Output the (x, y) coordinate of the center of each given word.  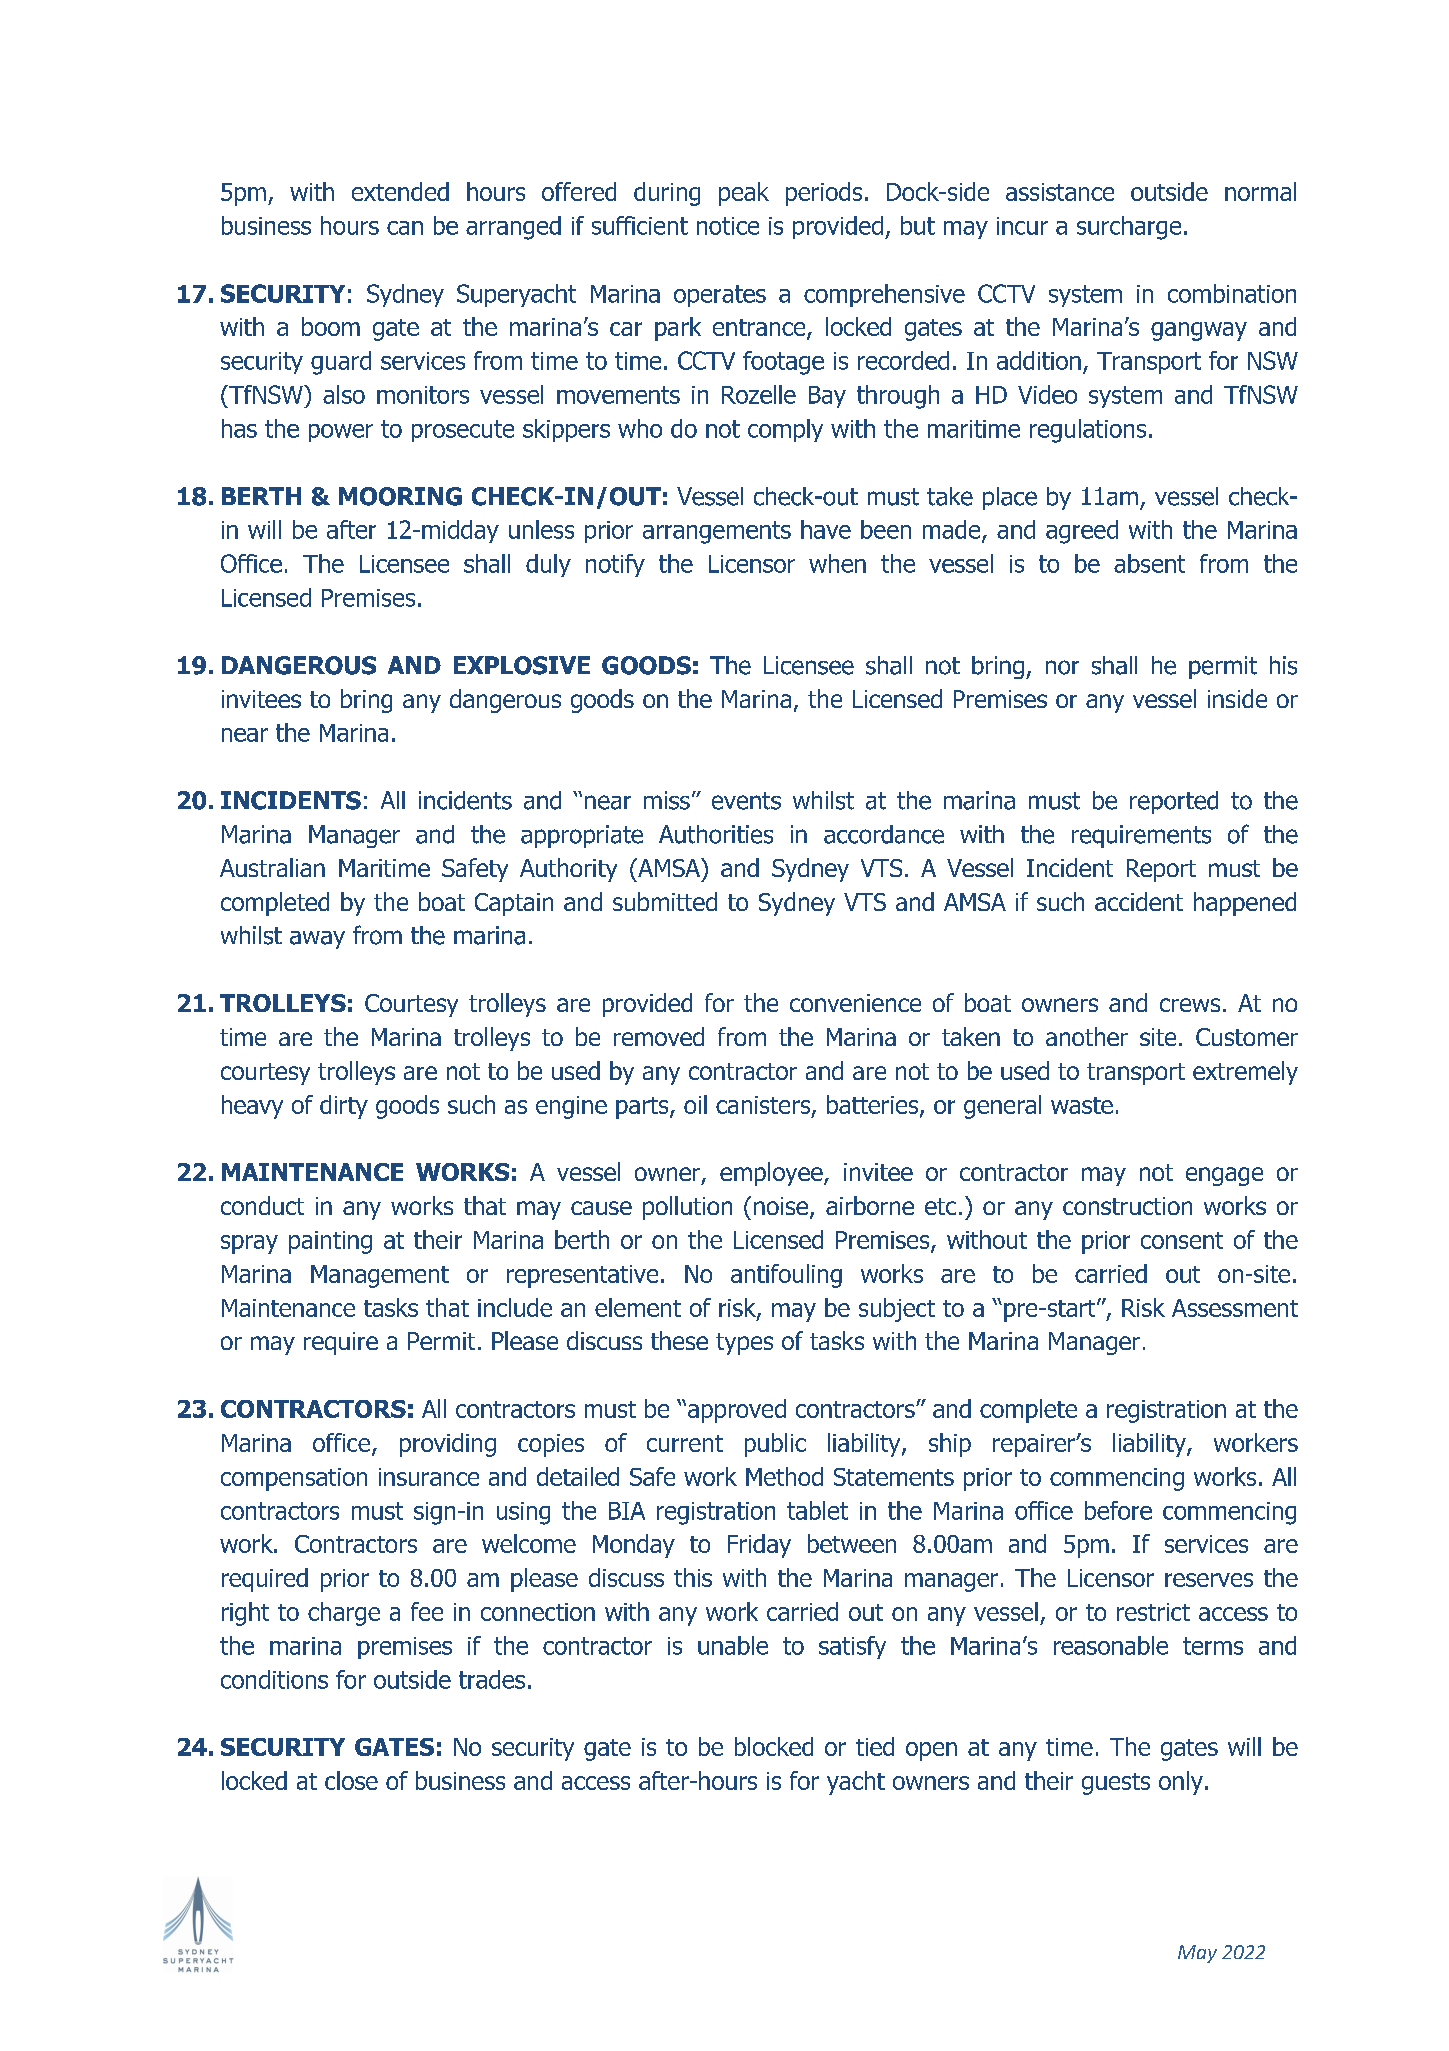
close (351, 1780)
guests (1116, 1784)
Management (380, 1276)
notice (728, 226)
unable (733, 1645)
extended (400, 191)
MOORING (400, 496)
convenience (855, 1003)
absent (1149, 563)
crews (1190, 1005)
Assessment (1235, 1308)
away (317, 940)
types (744, 1344)
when (837, 563)
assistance (1060, 192)
